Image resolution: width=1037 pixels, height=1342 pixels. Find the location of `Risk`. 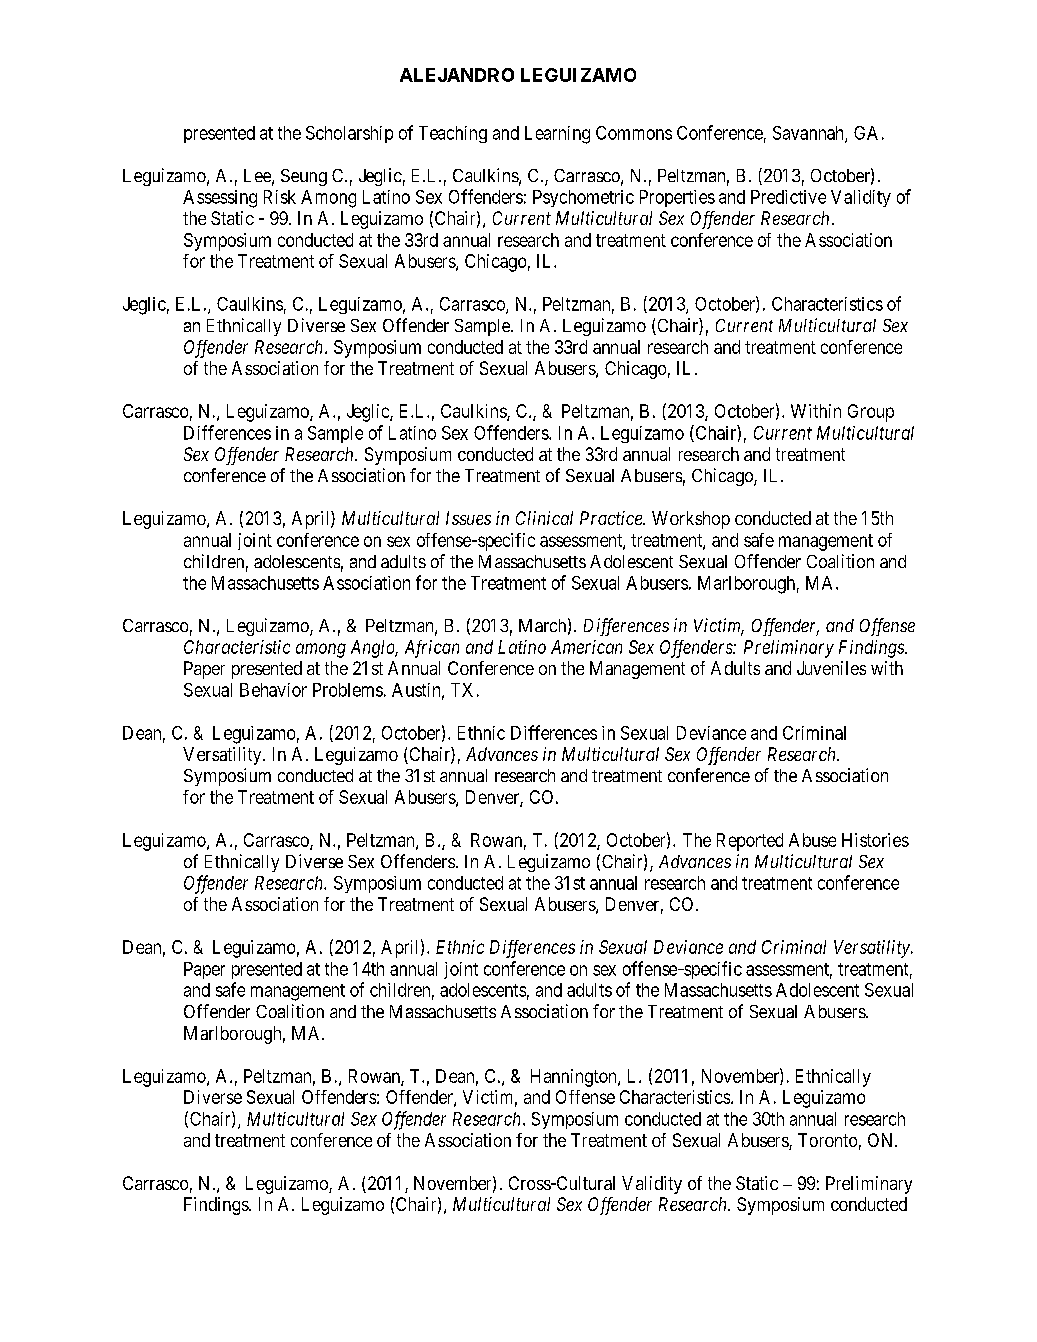

Risk is located at coordinates (280, 197).
